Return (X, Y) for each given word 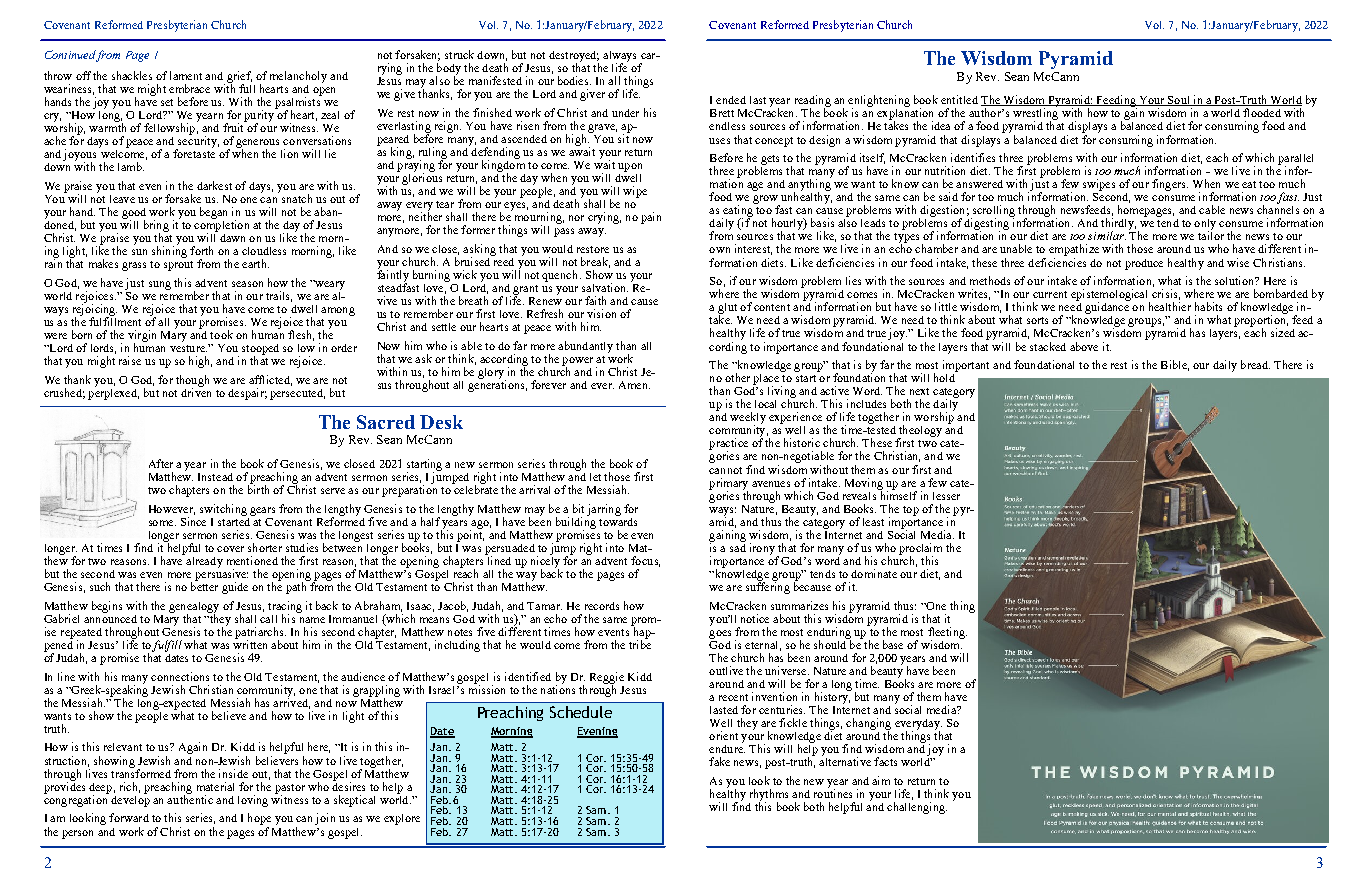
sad (738, 546)
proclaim (920, 550)
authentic (190, 798)
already (203, 561)
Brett (722, 113)
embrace (189, 88)
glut (727, 309)
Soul (1179, 101)
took (221, 334)
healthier (1170, 306)
